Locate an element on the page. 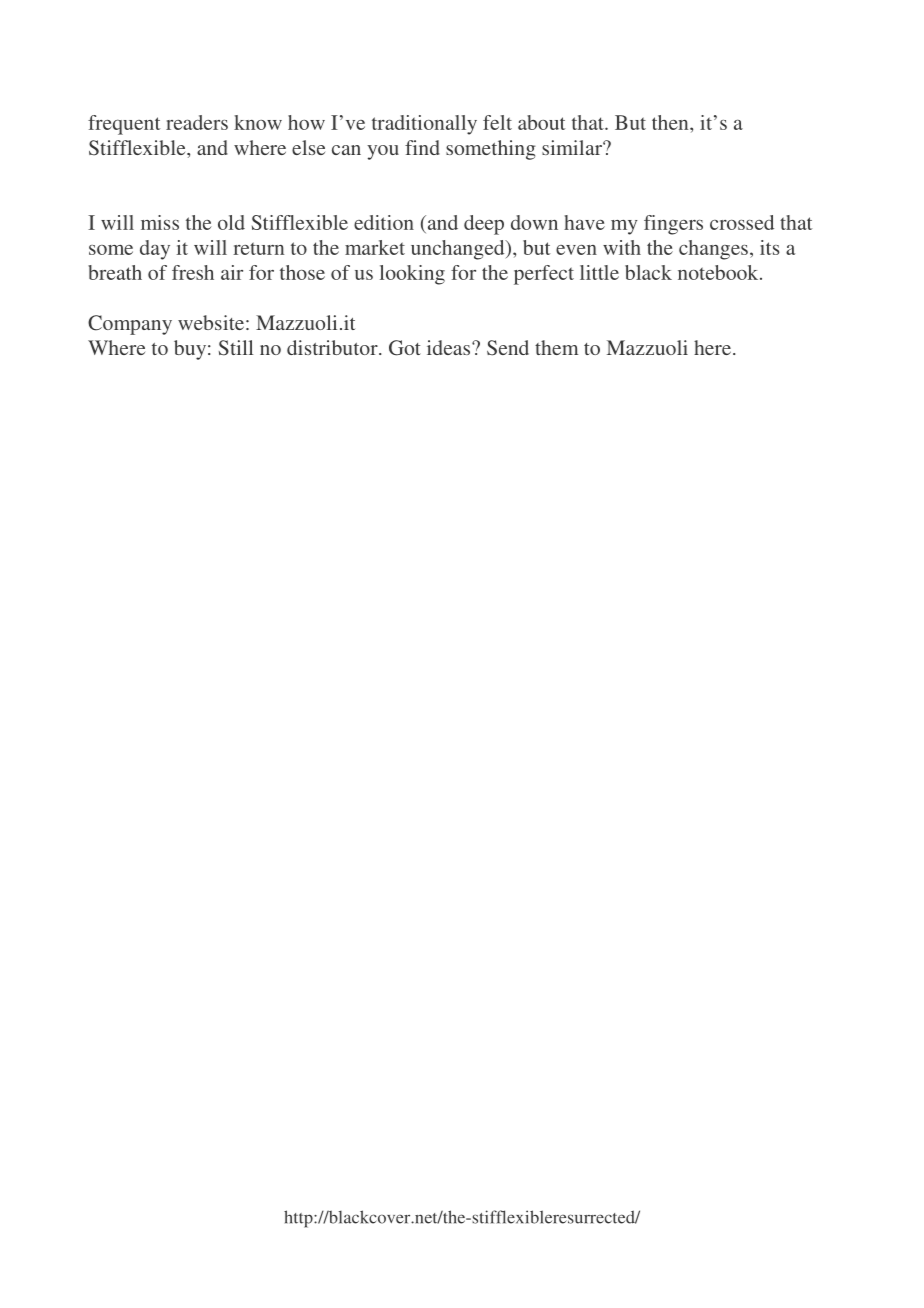  readers is located at coordinates (197, 122).
